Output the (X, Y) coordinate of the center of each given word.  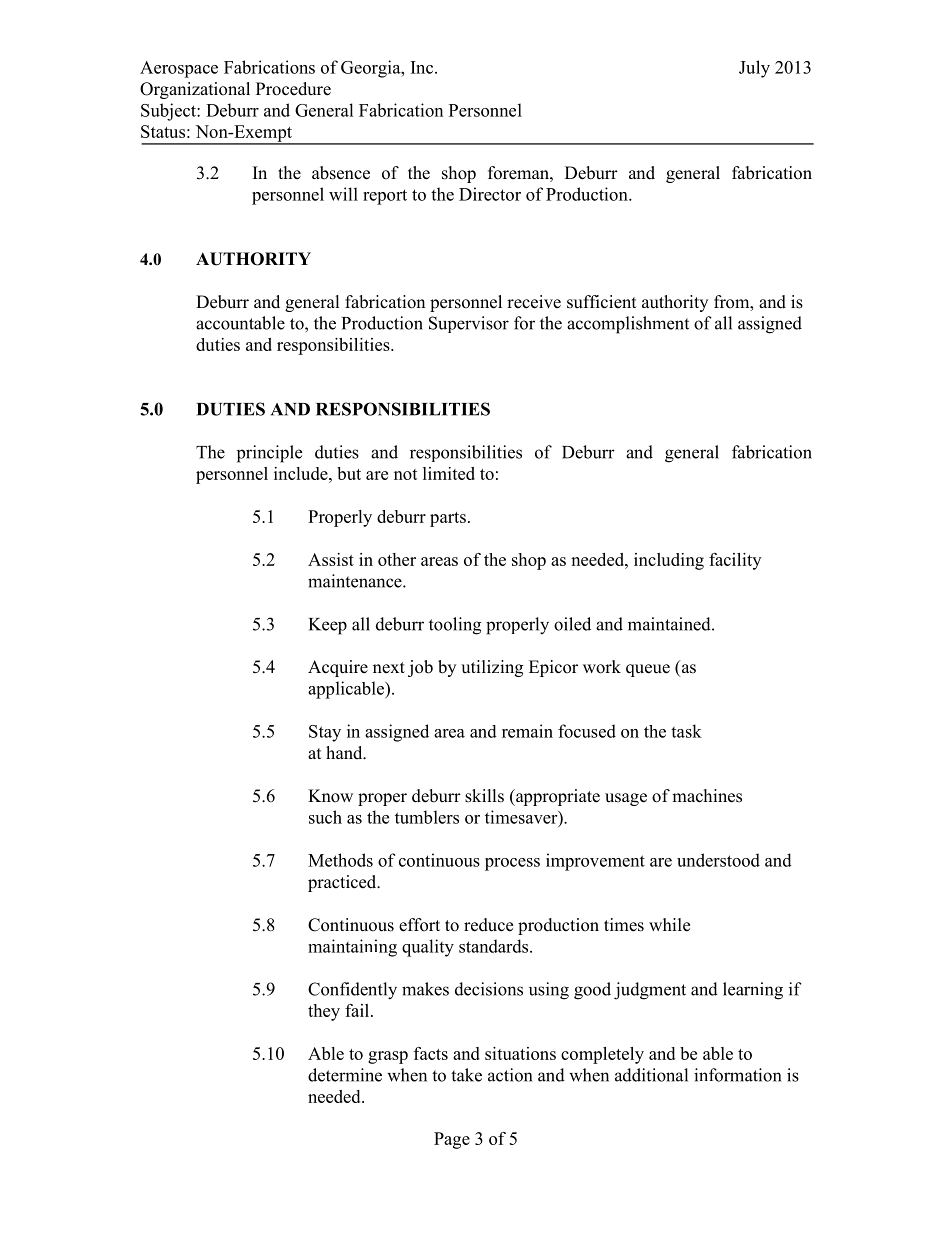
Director (490, 194)
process (512, 864)
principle (269, 454)
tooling (455, 626)
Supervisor (469, 324)
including (669, 561)
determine (345, 1075)
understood (718, 860)
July (754, 69)
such (325, 817)
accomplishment (628, 325)
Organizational (195, 90)
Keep (328, 626)
